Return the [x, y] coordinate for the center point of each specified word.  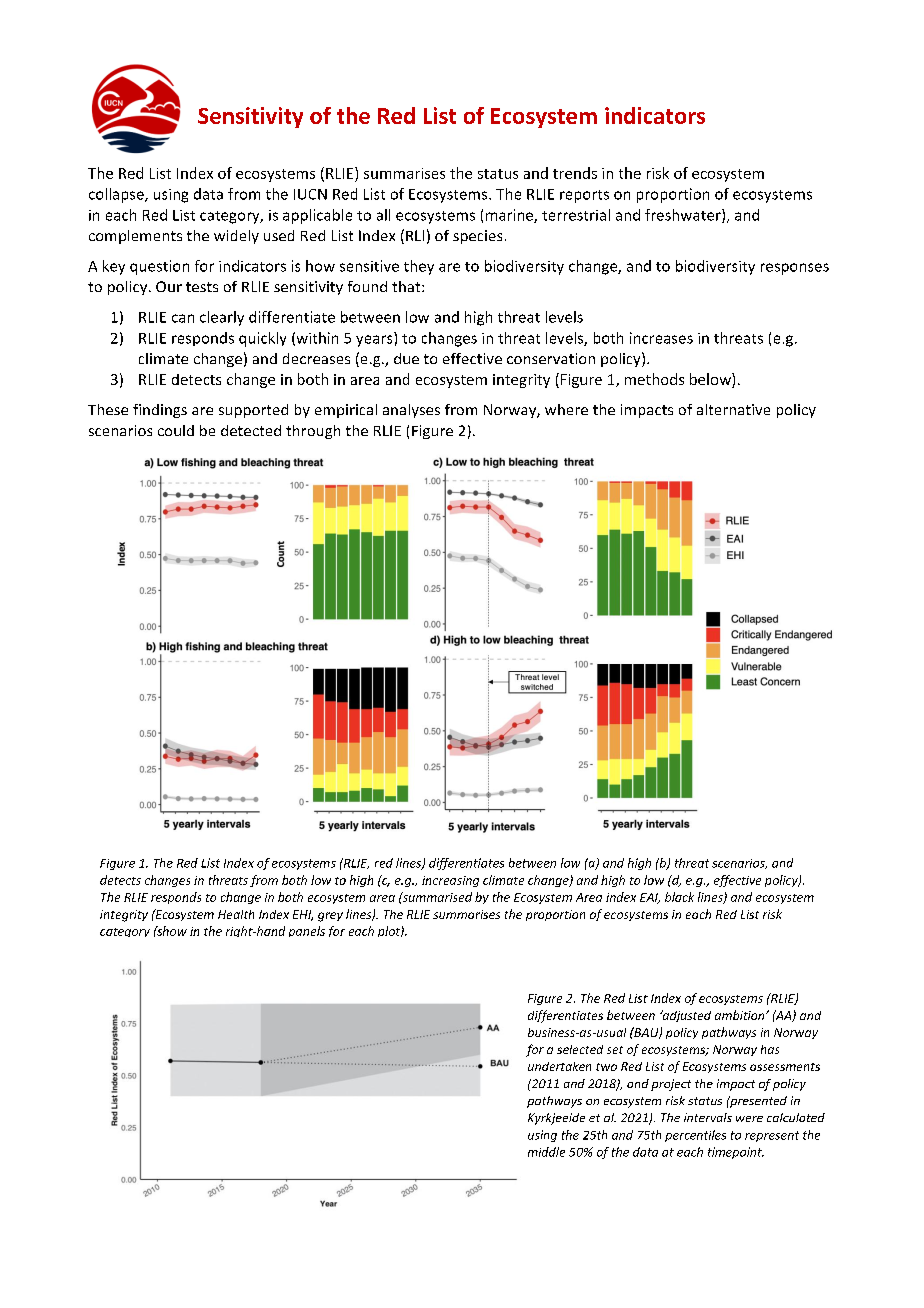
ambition [741, 1015]
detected [251, 430]
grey [330, 917]
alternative [733, 409]
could [176, 430]
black [679, 897]
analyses [411, 411]
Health [236, 914]
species [477, 237]
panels [307, 931]
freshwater [684, 216]
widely [236, 237]
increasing [450, 881]
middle [546, 1152]
